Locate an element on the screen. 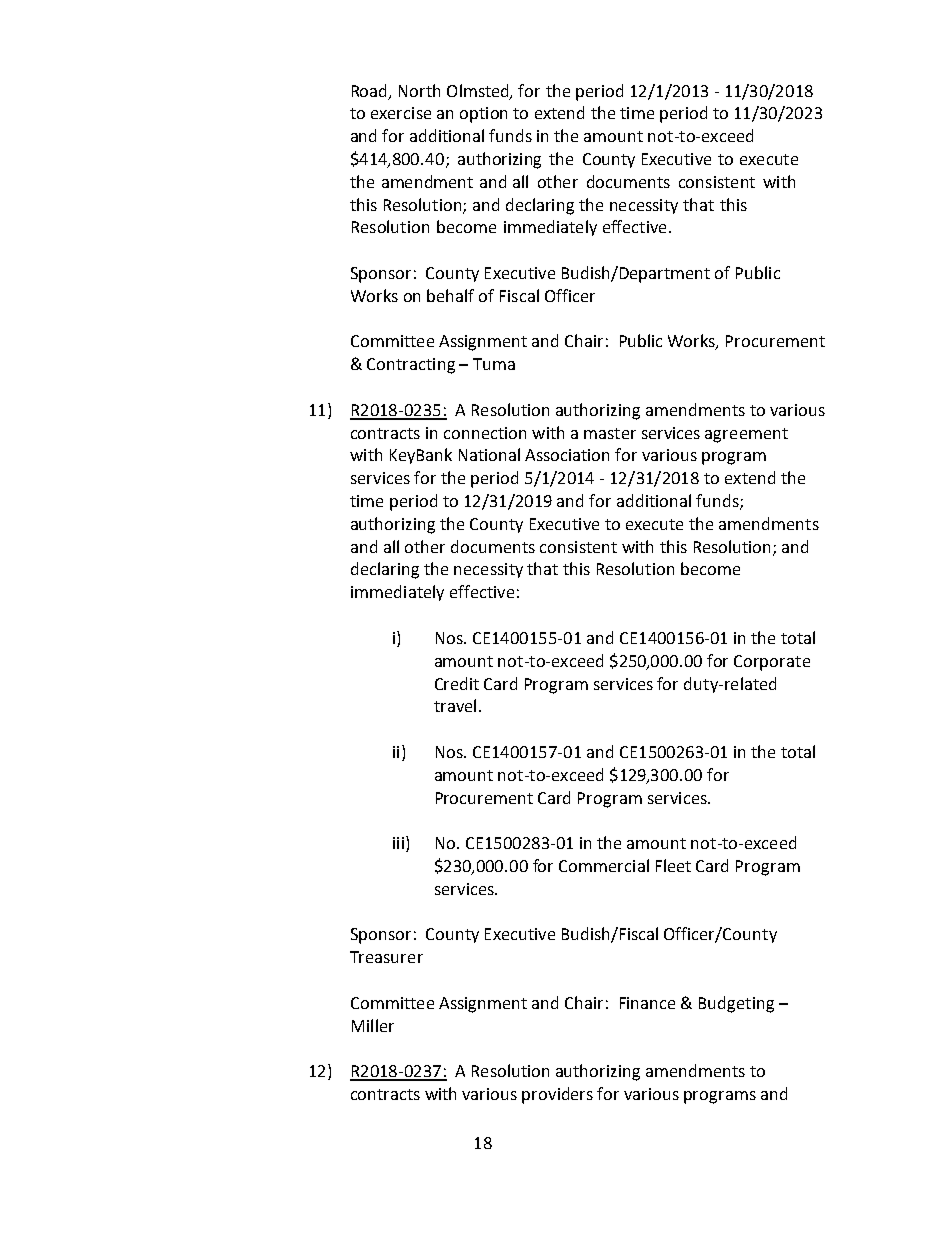  option is located at coordinates (483, 115).
